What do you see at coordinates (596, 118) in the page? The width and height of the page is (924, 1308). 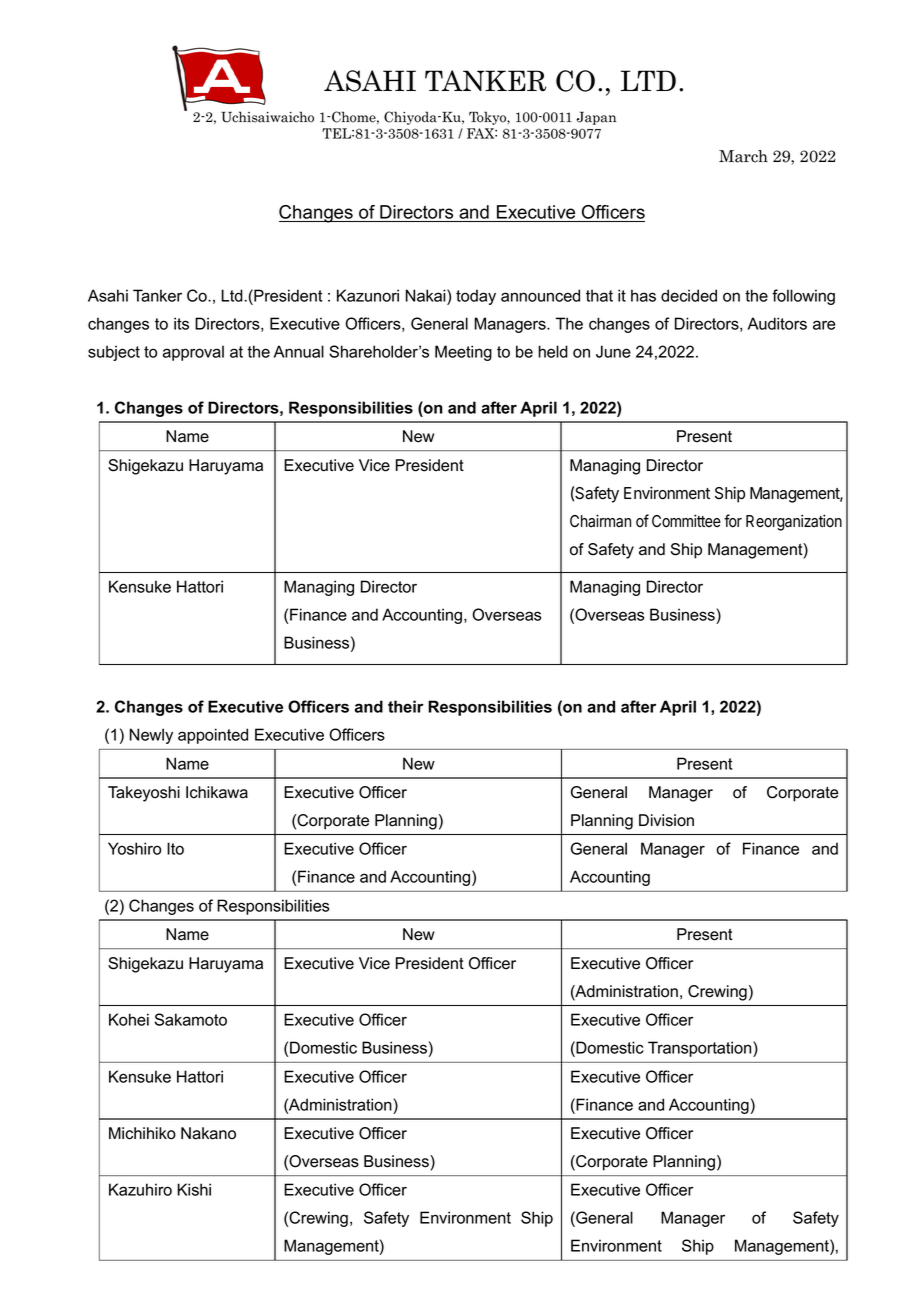 I see `Japan` at bounding box center [596, 118].
